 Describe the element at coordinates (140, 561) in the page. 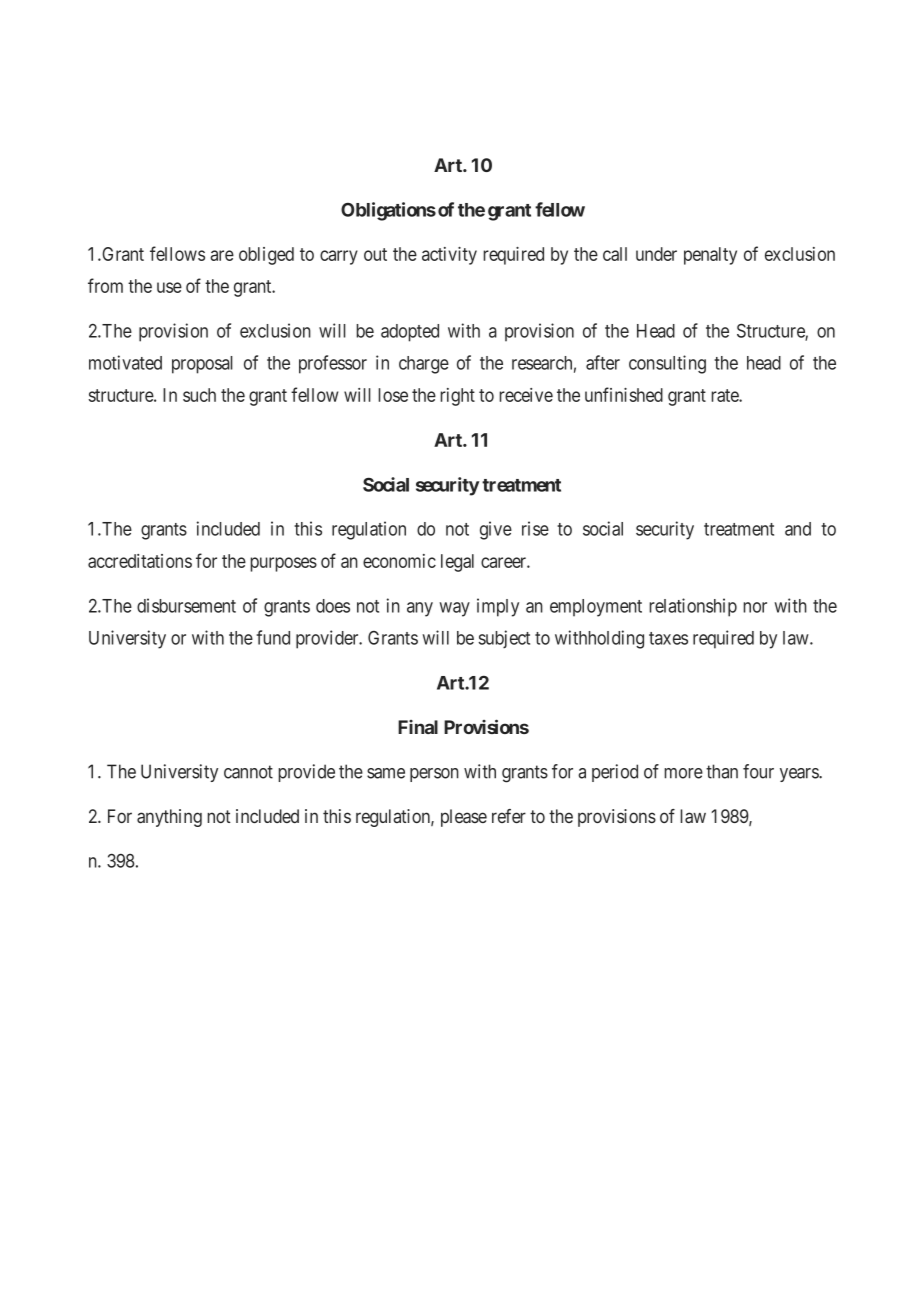

I see `accreditations` at that location.
